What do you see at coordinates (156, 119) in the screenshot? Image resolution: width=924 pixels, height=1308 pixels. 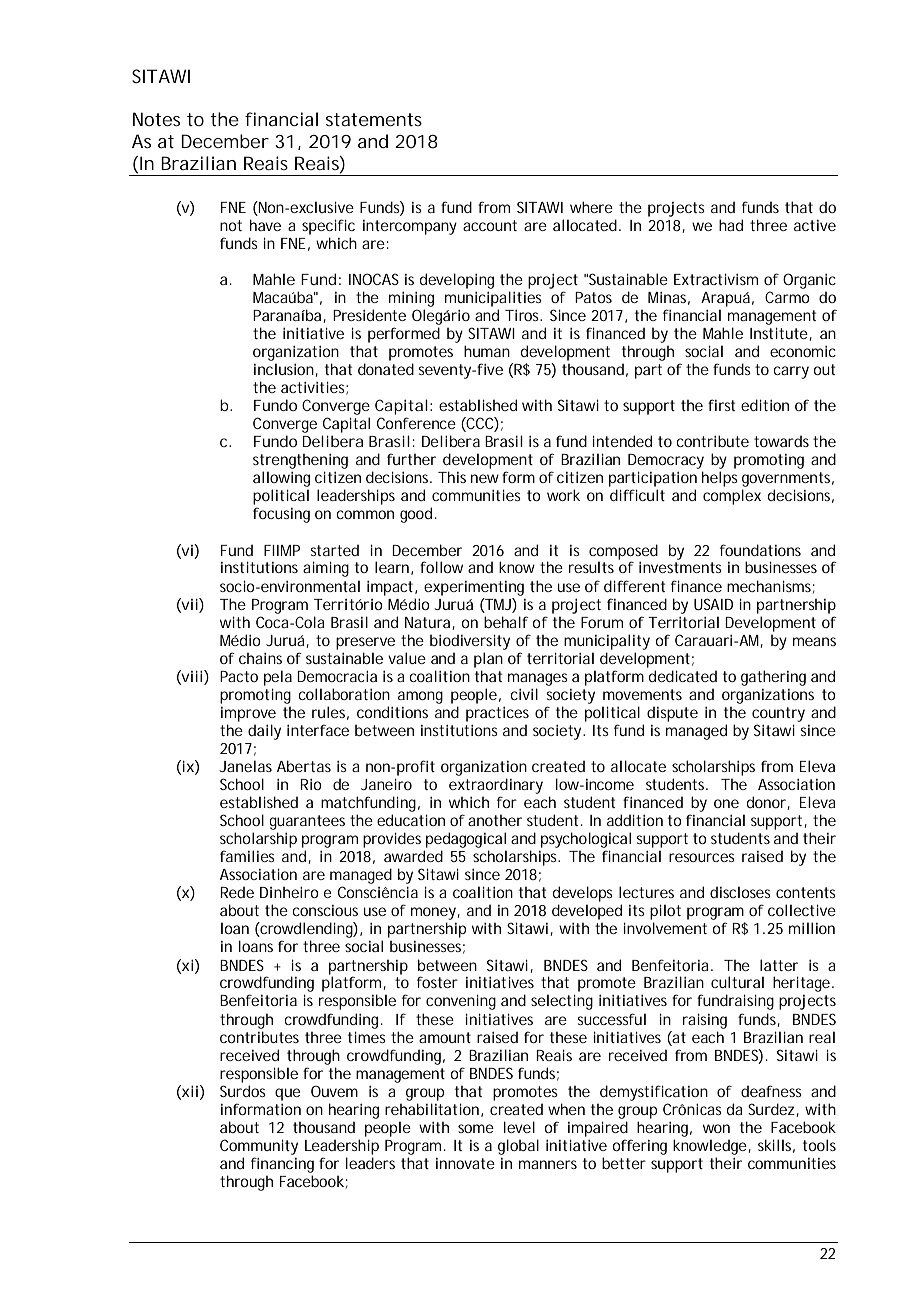 I see `Notes` at bounding box center [156, 119].
